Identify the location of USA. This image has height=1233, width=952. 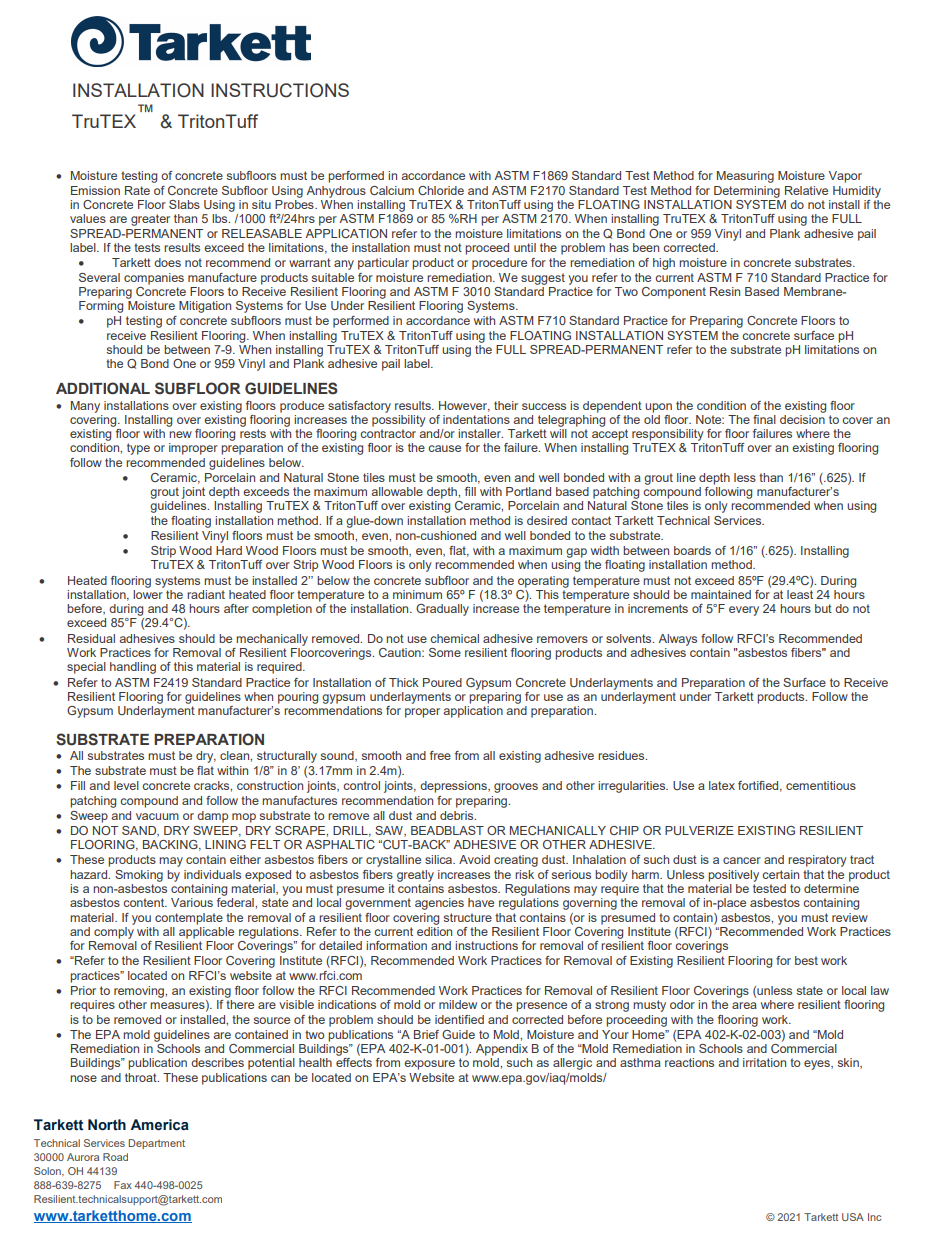
(853, 1217).
